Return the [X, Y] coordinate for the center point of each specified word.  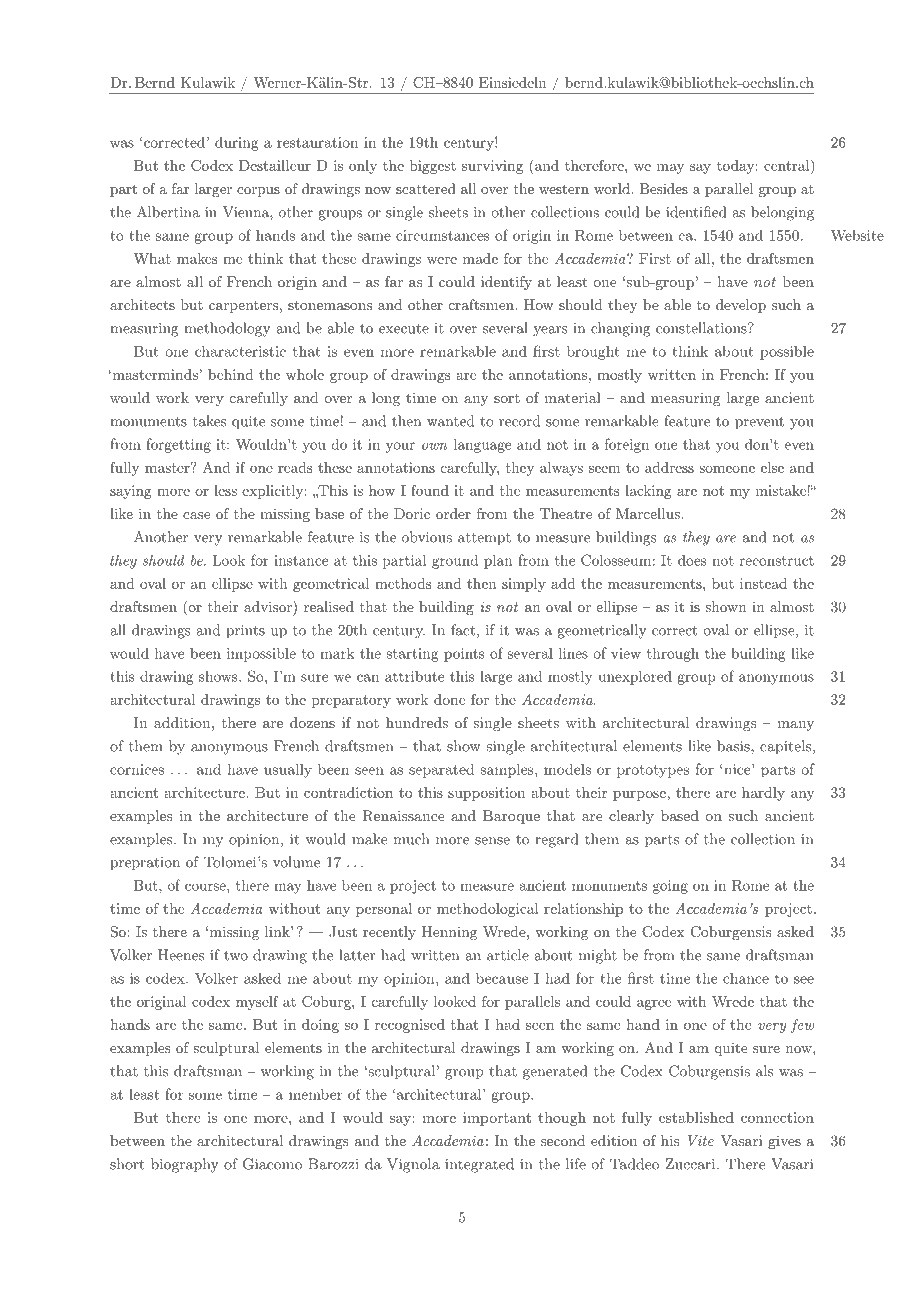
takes [209, 421]
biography [185, 1165]
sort [507, 398]
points [464, 655]
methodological [488, 910]
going [670, 887]
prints [245, 632]
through [673, 654]
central [788, 165]
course [206, 887]
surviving [492, 167]
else [772, 467]
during [237, 144]
